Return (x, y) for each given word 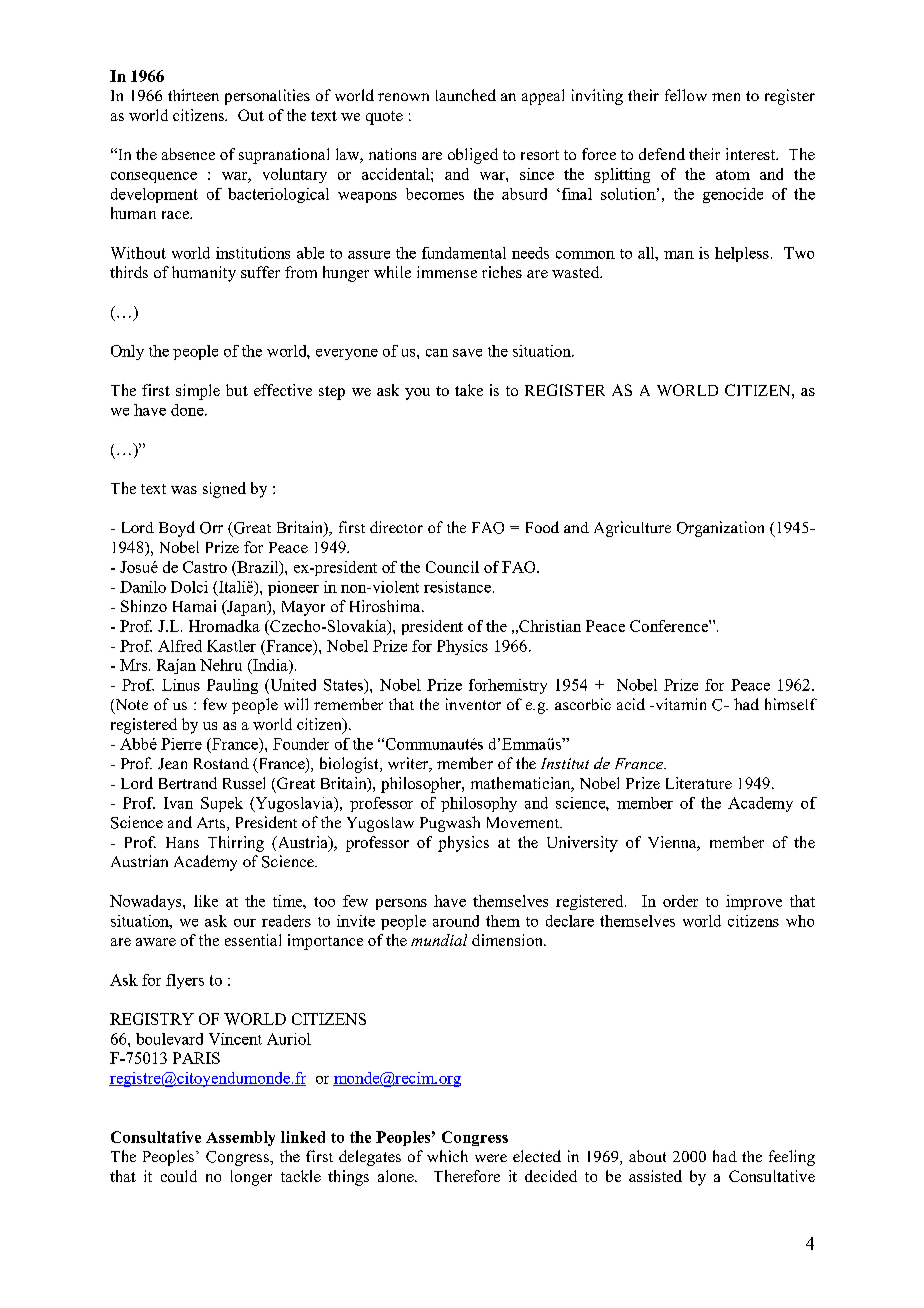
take (469, 390)
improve (754, 902)
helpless (742, 254)
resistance (457, 587)
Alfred (180, 646)
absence (188, 154)
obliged (473, 156)
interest (752, 154)
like (206, 901)
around (456, 921)
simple (198, 392)
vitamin (679, 704)
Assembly (240, 1138)
